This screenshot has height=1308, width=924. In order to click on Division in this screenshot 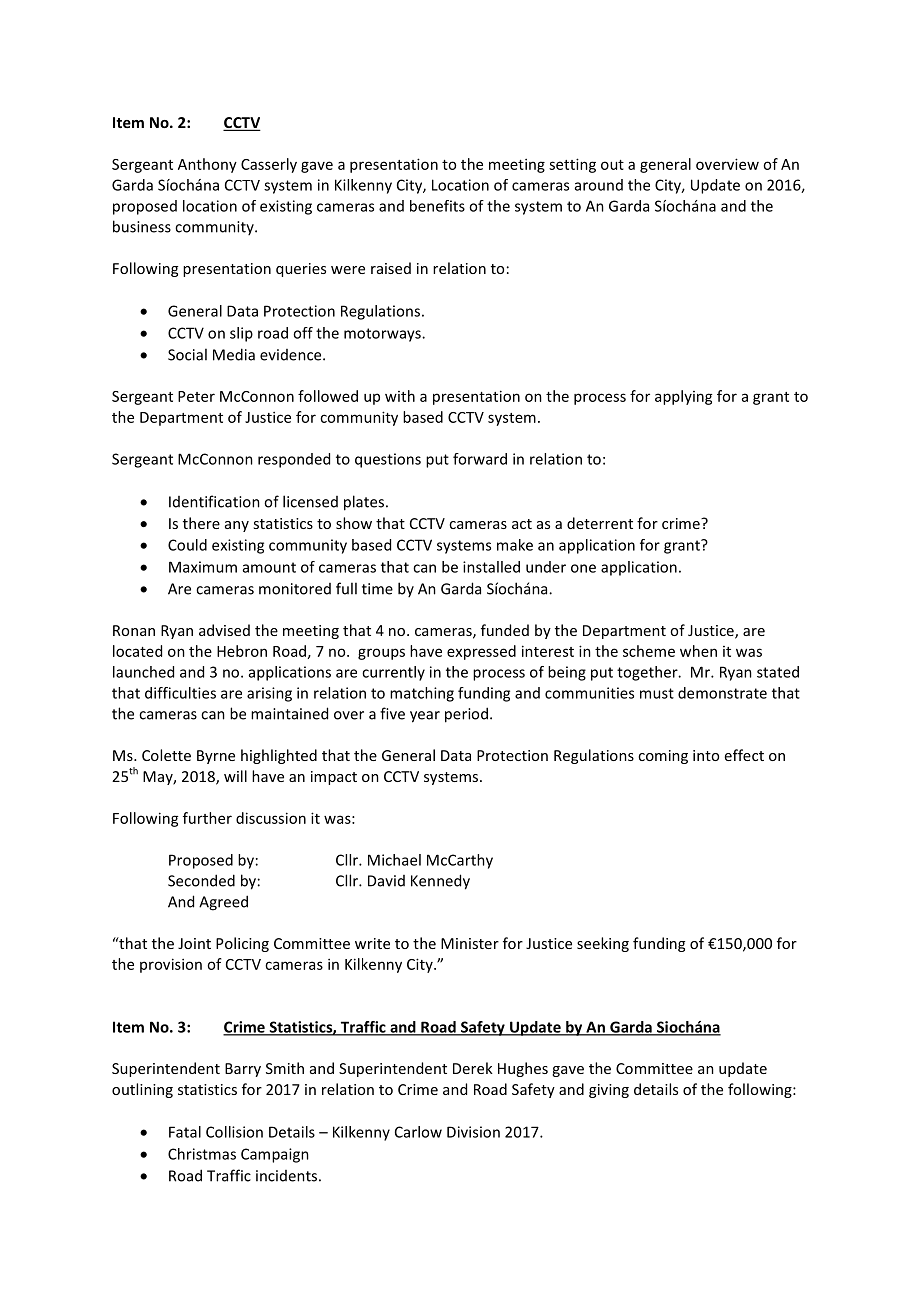, I will do `click(473, 1132)`.
